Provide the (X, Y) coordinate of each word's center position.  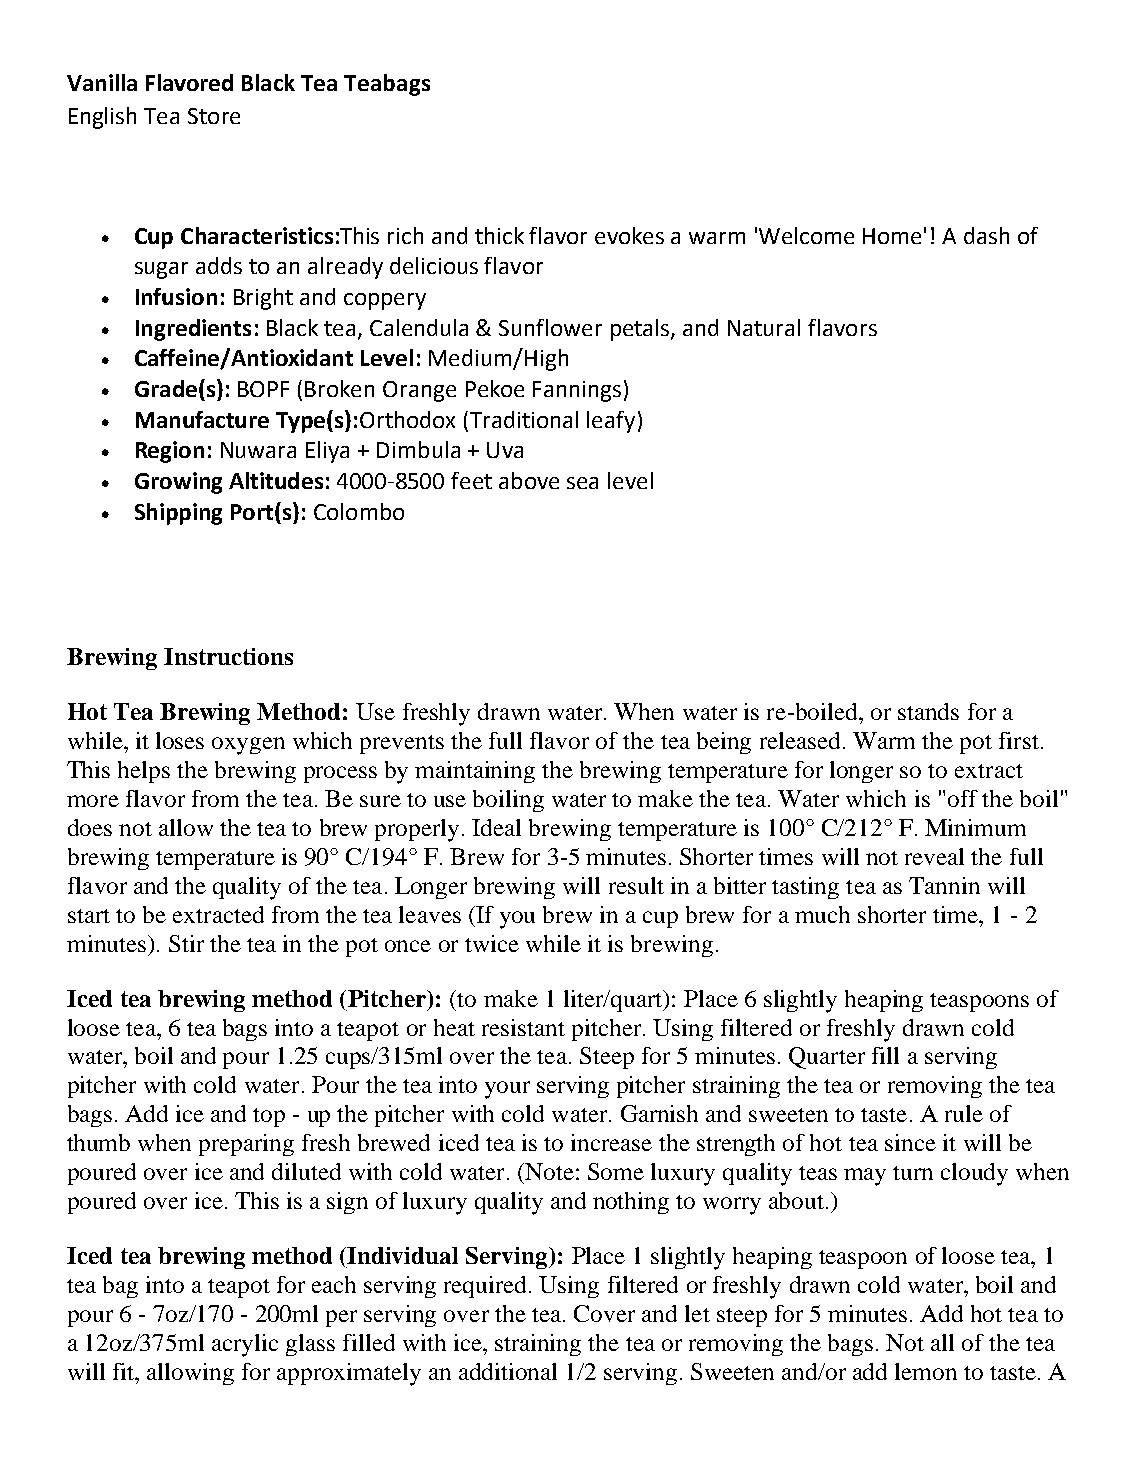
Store (214, 116)
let (697, 1313)
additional (508, 1371)
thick (499, 235)
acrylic (245, 1345)
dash (986, 235)
